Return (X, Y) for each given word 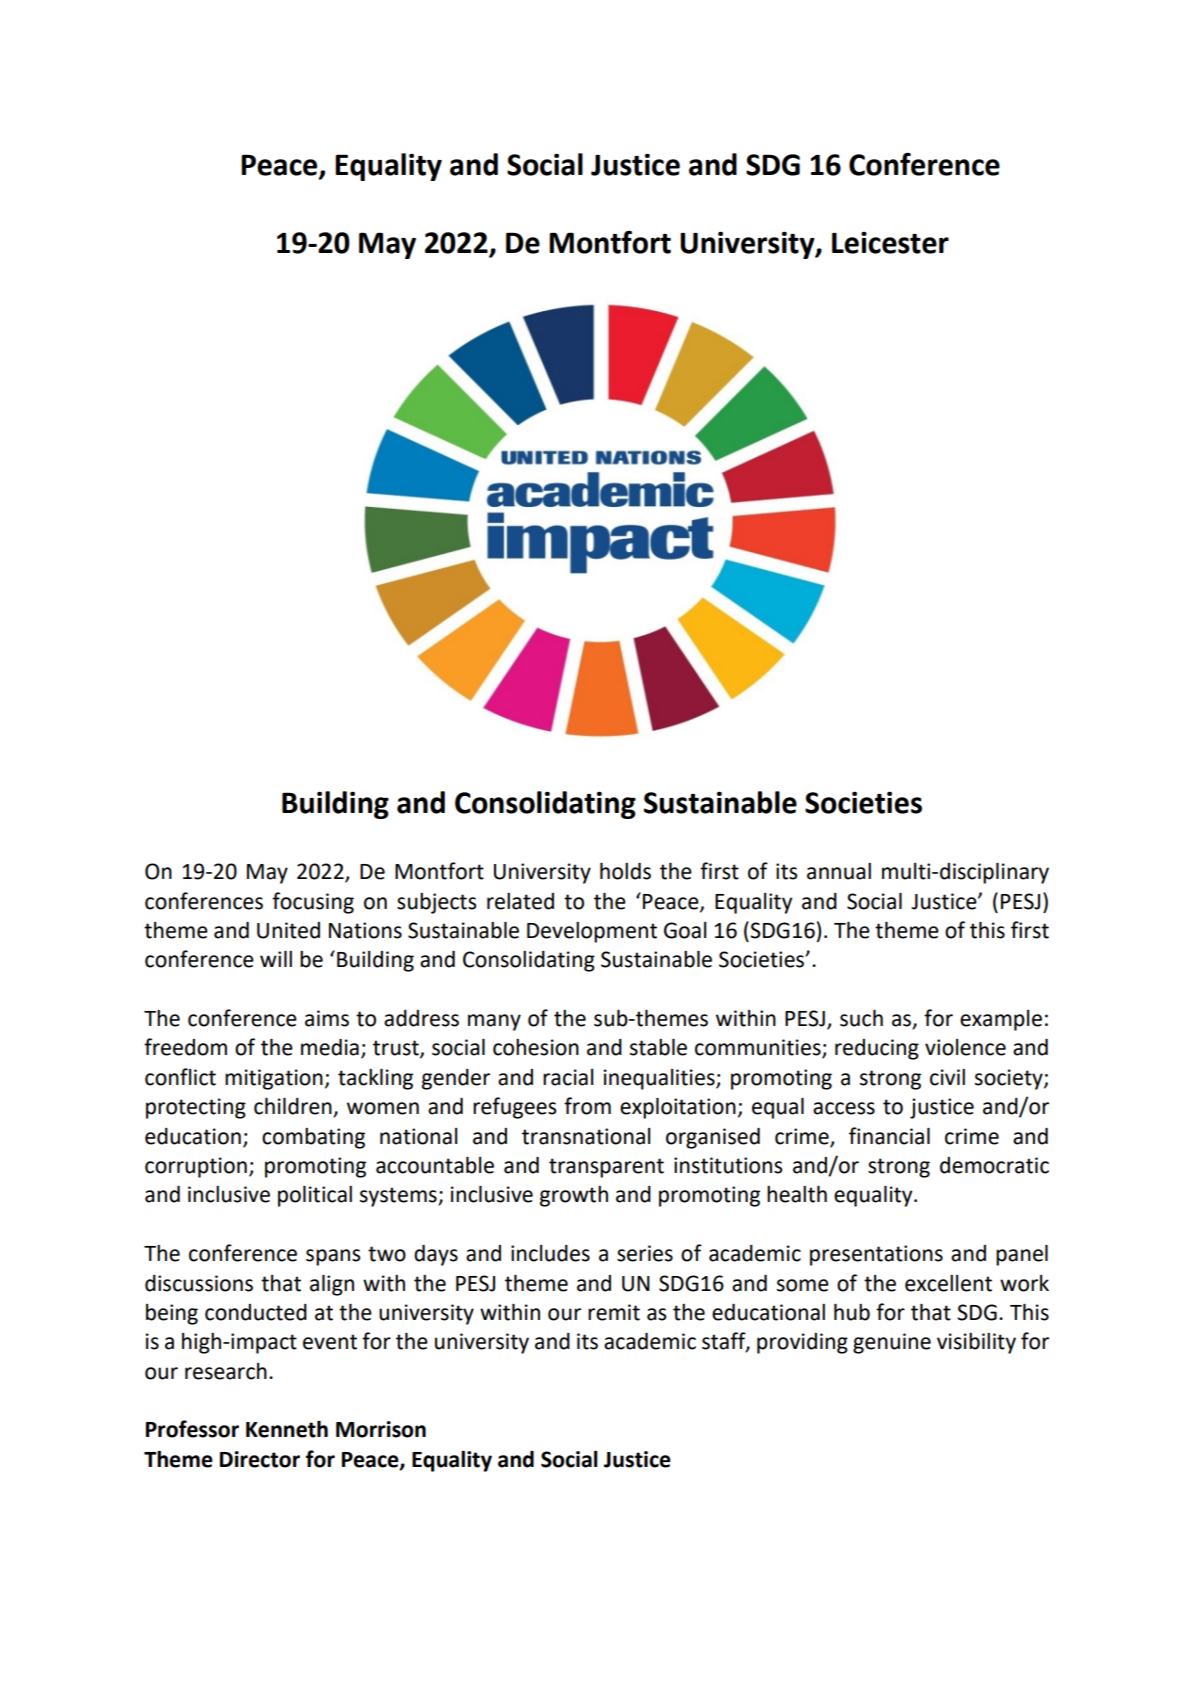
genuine (892, 1343)
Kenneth (287, 1429)
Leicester (890, 243)
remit (614, 1312)
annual (839, 871)
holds (625, 871)
